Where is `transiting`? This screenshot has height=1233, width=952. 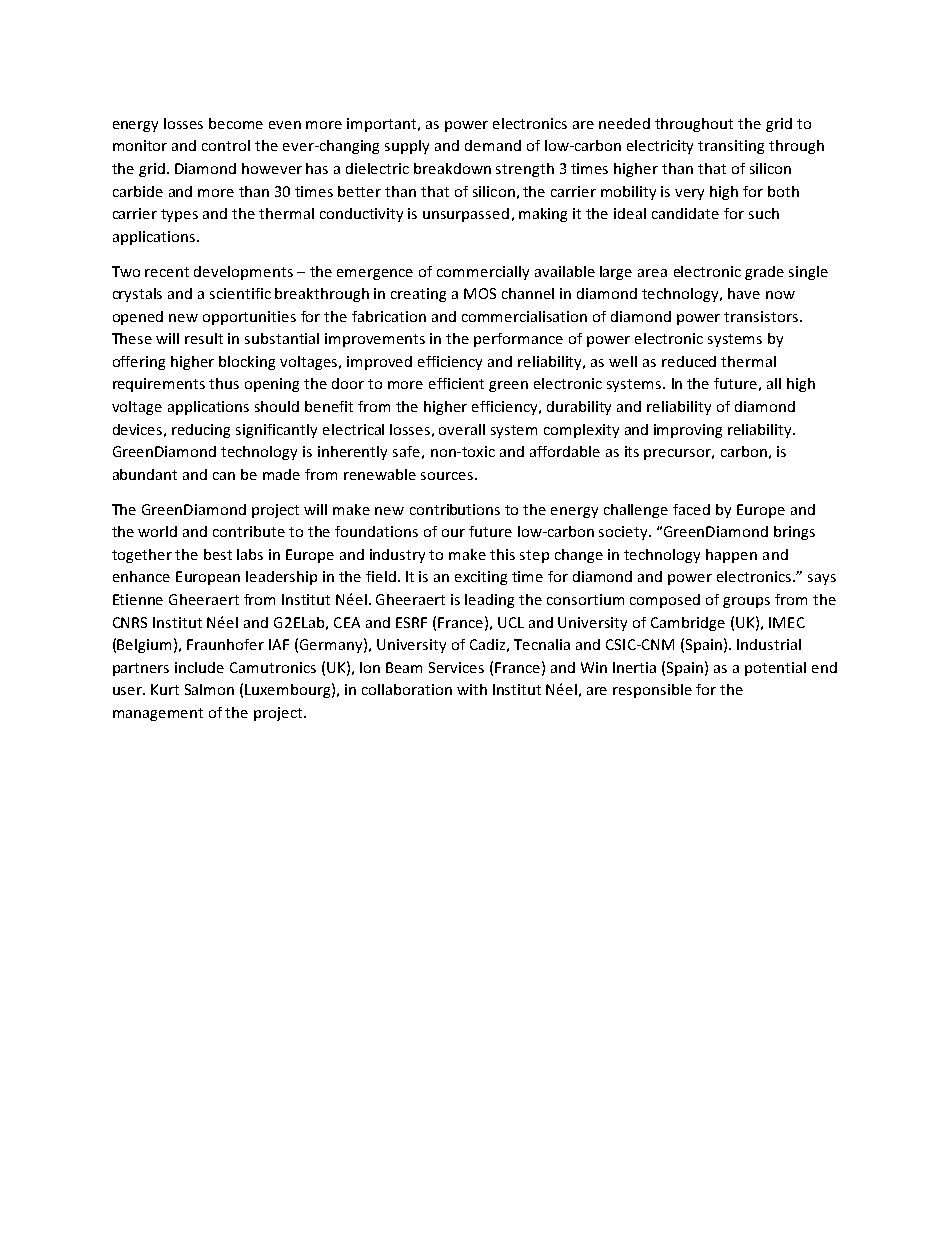
transiting is located at coordinates (731, 147).
